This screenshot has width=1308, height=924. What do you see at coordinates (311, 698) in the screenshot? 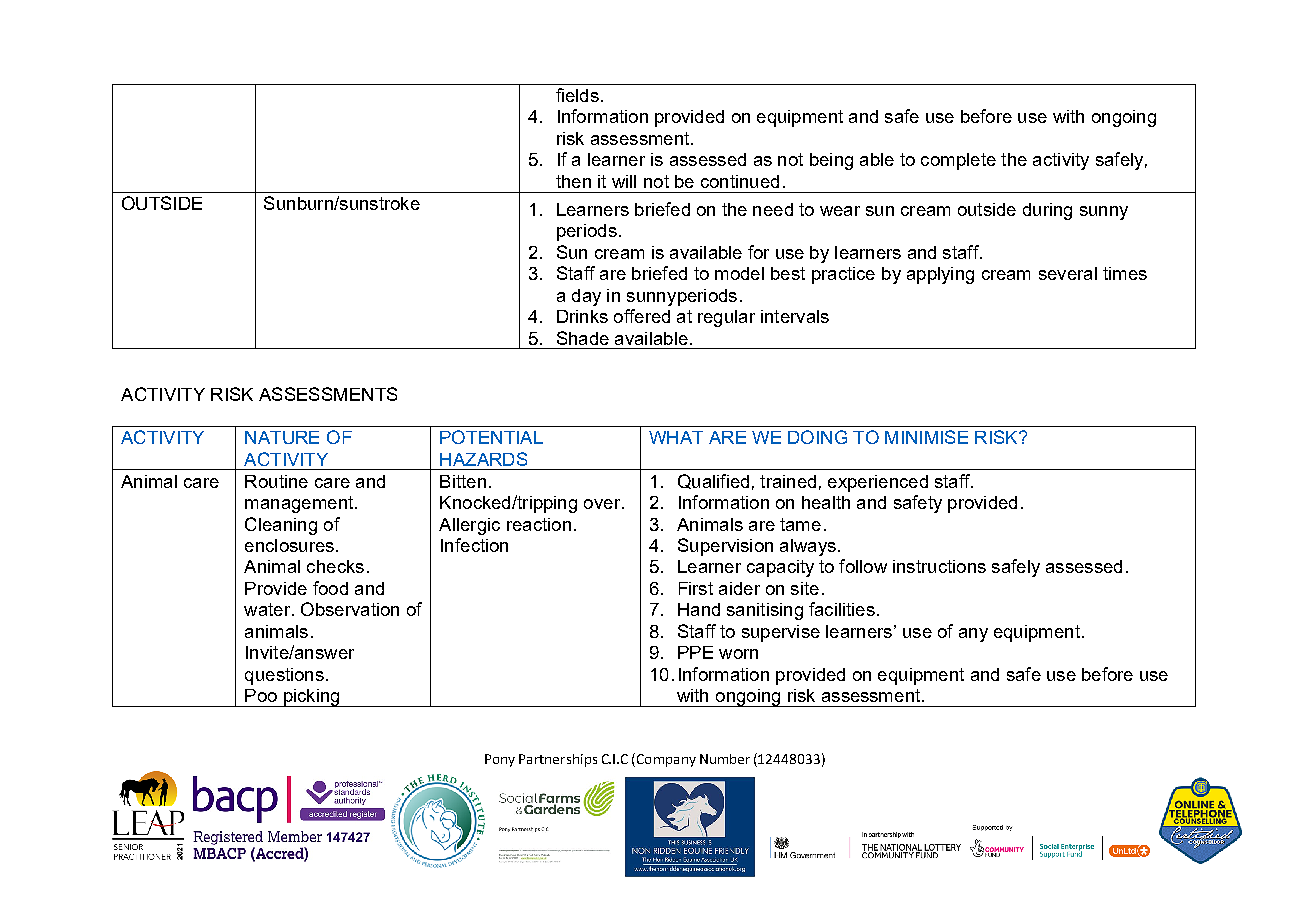
I see `picking` at bounding box center [311, 698].
